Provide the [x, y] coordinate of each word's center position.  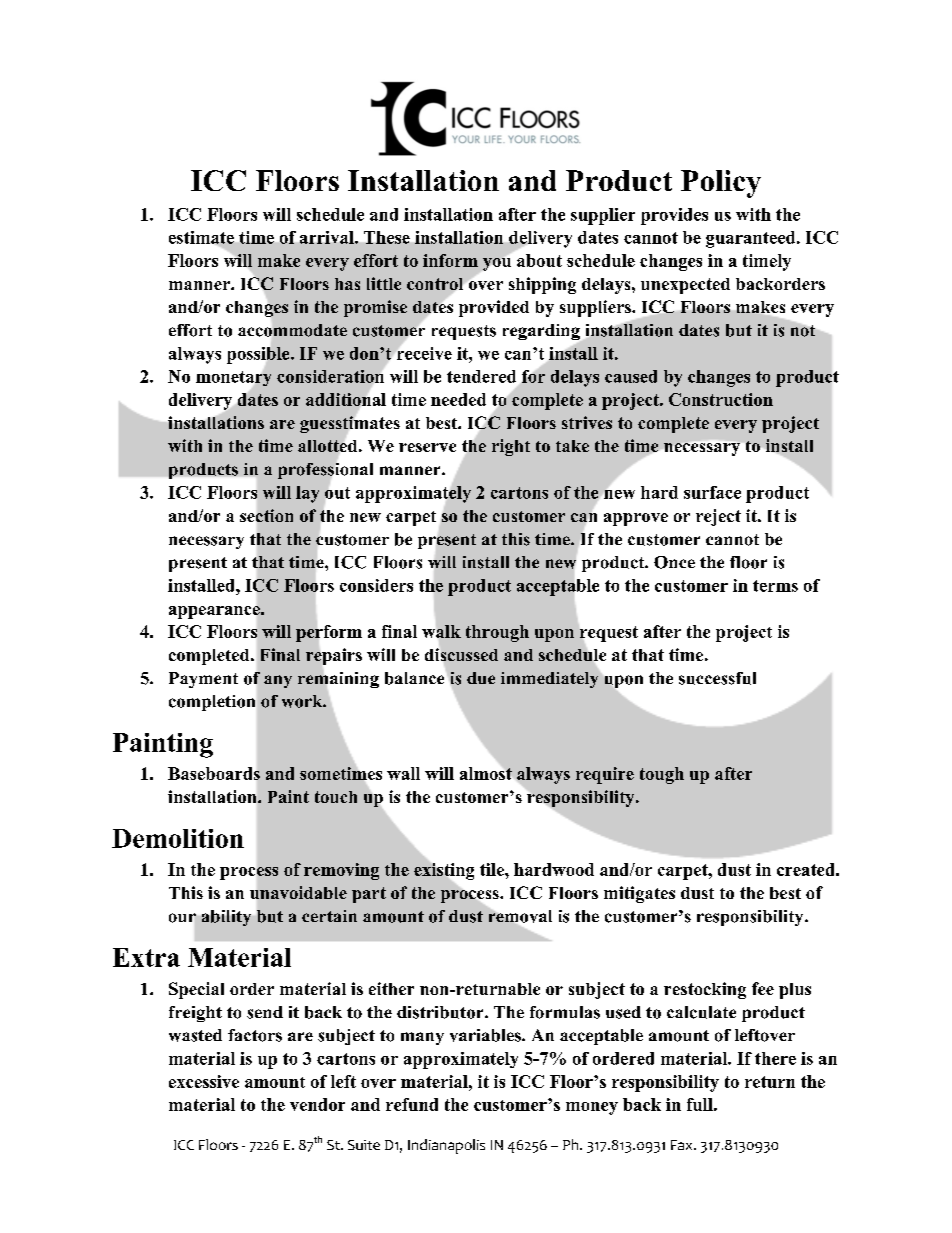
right [511, 447]
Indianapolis [446, 1146]
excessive [204, 1081]
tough [662, 775]
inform [450, 260]
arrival [328, 237]
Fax [683, 1145]
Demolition [178, 838]
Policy [721, 184]
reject [718, 517]
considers [376, 585]
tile [493, 869]
